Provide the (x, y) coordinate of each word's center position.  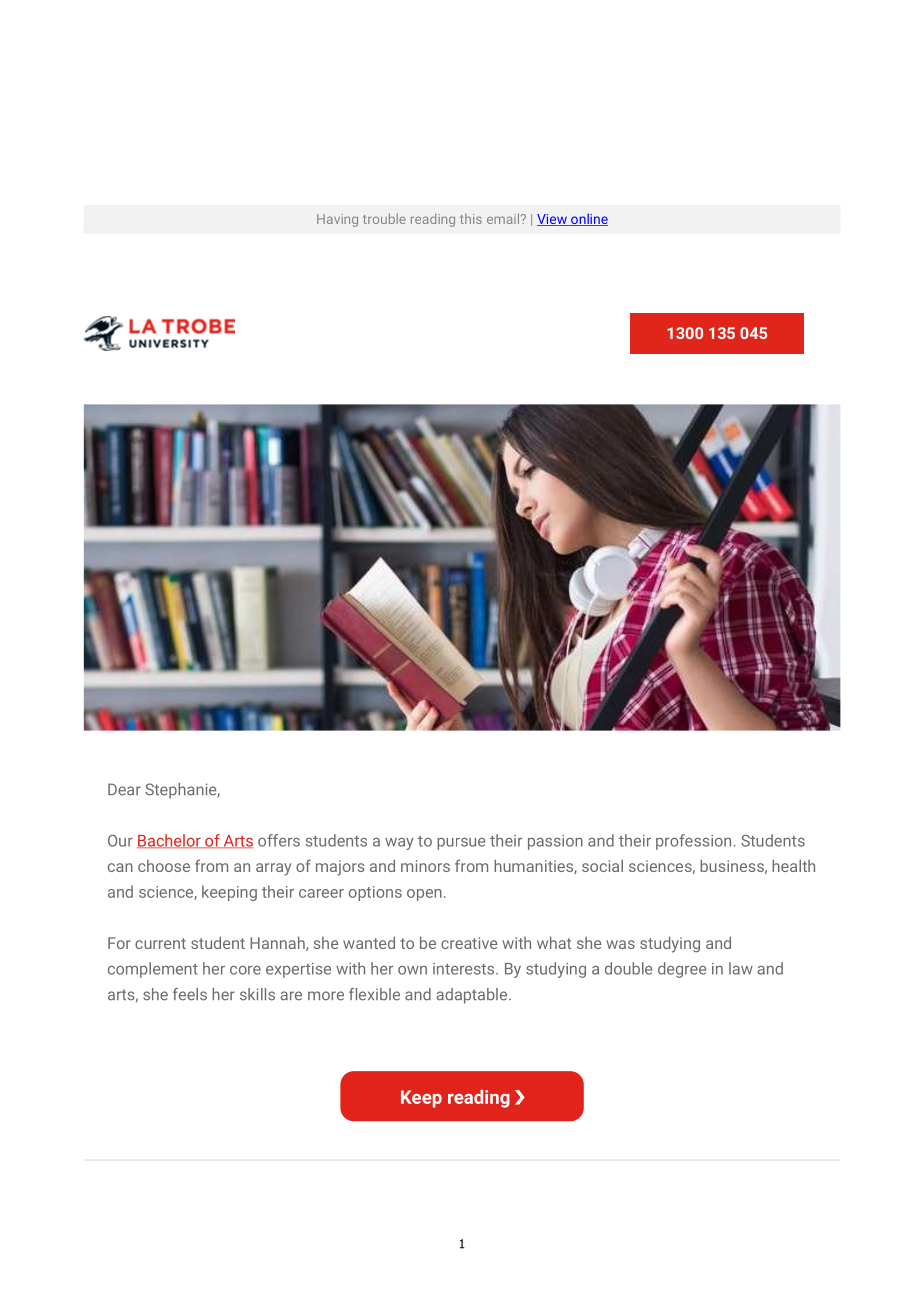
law (741, 968)
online (588, 219)
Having (337, 220)
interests (465, 969)
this (471, 219)
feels (190, 994)
